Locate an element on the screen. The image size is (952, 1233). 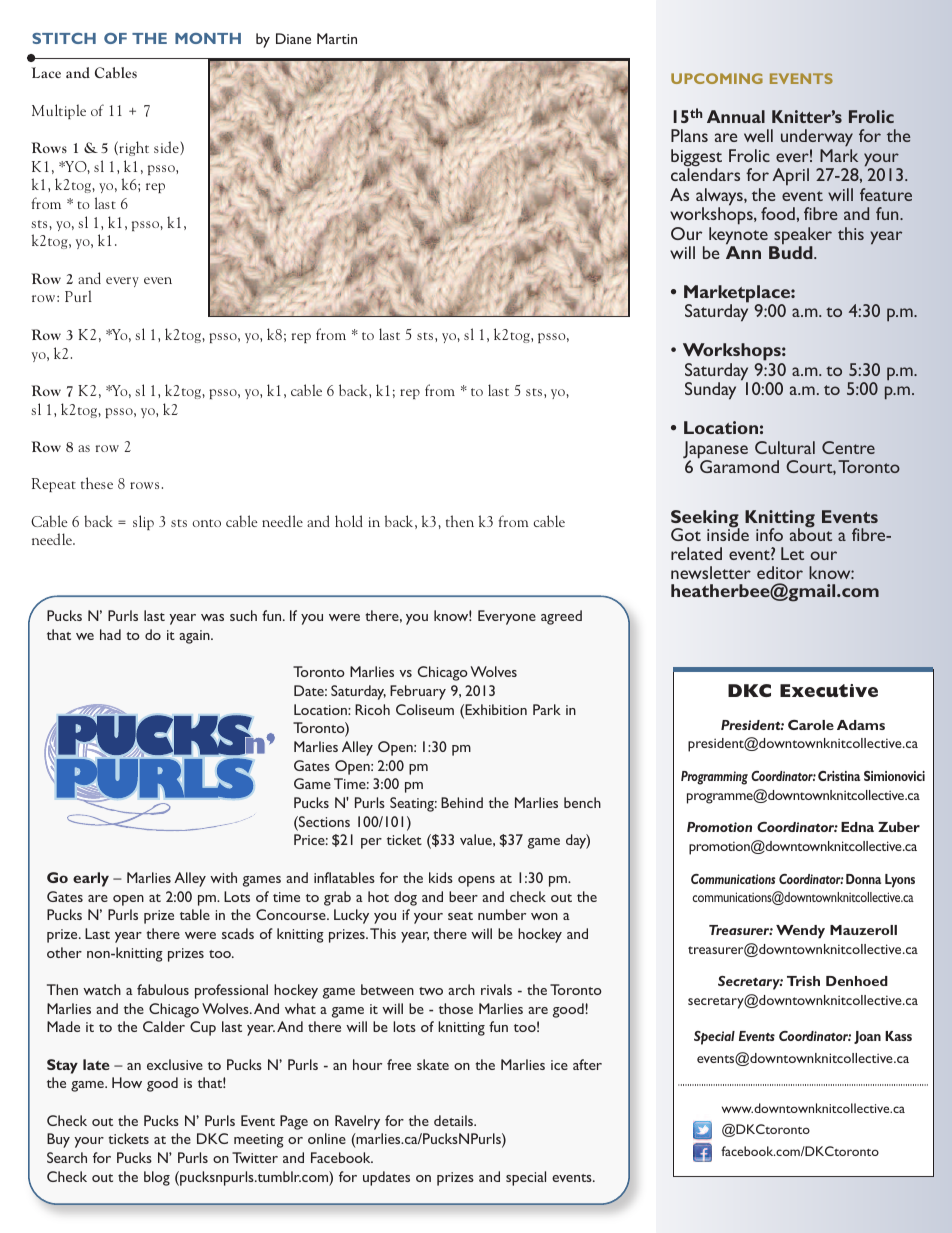
month is located at coordinates (208, 38).
